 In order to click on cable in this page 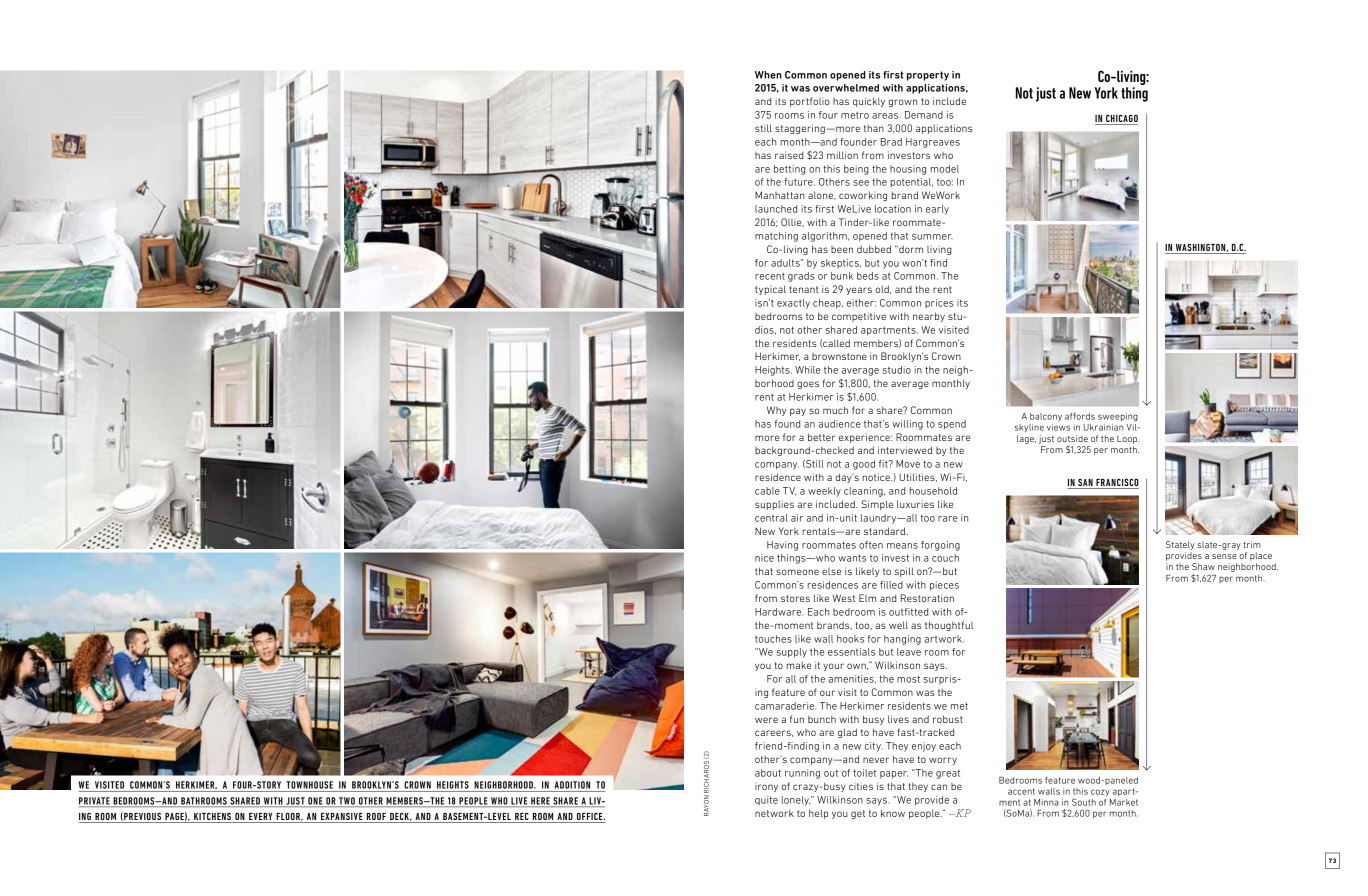, I will do `click(767, 491)`.
